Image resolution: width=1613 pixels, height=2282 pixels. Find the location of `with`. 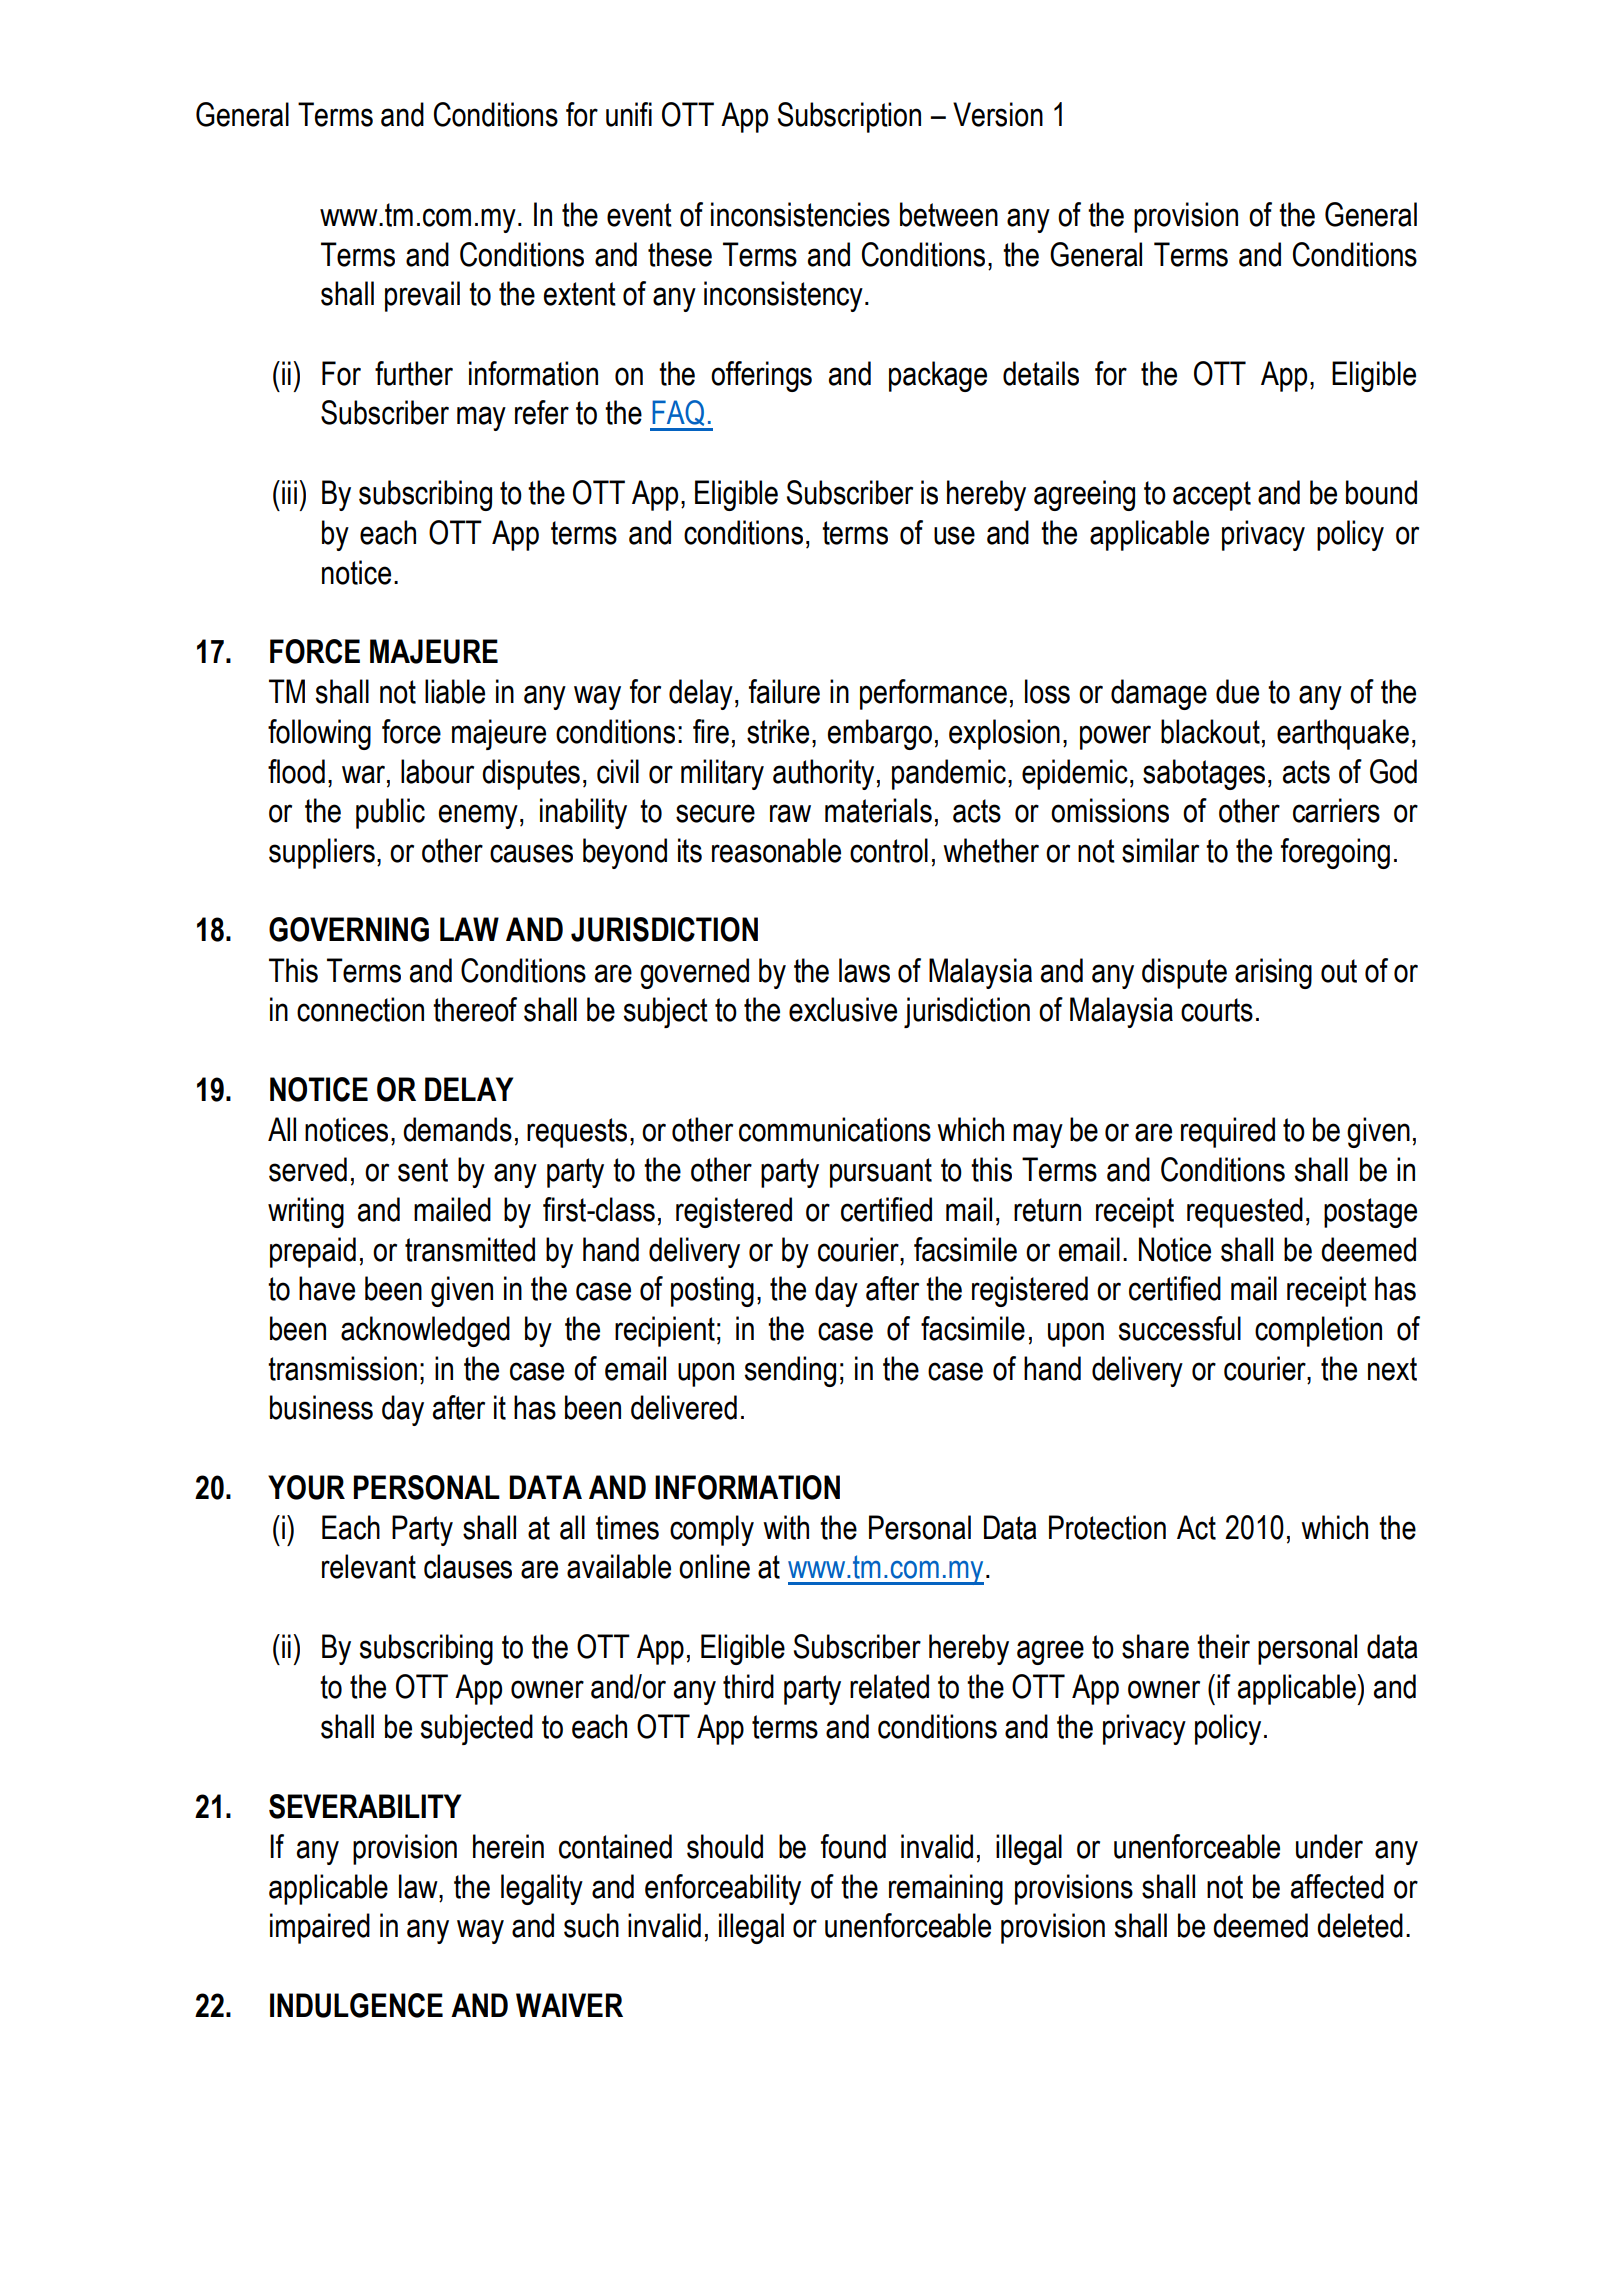

with is located at coordinates (786, 1527).
